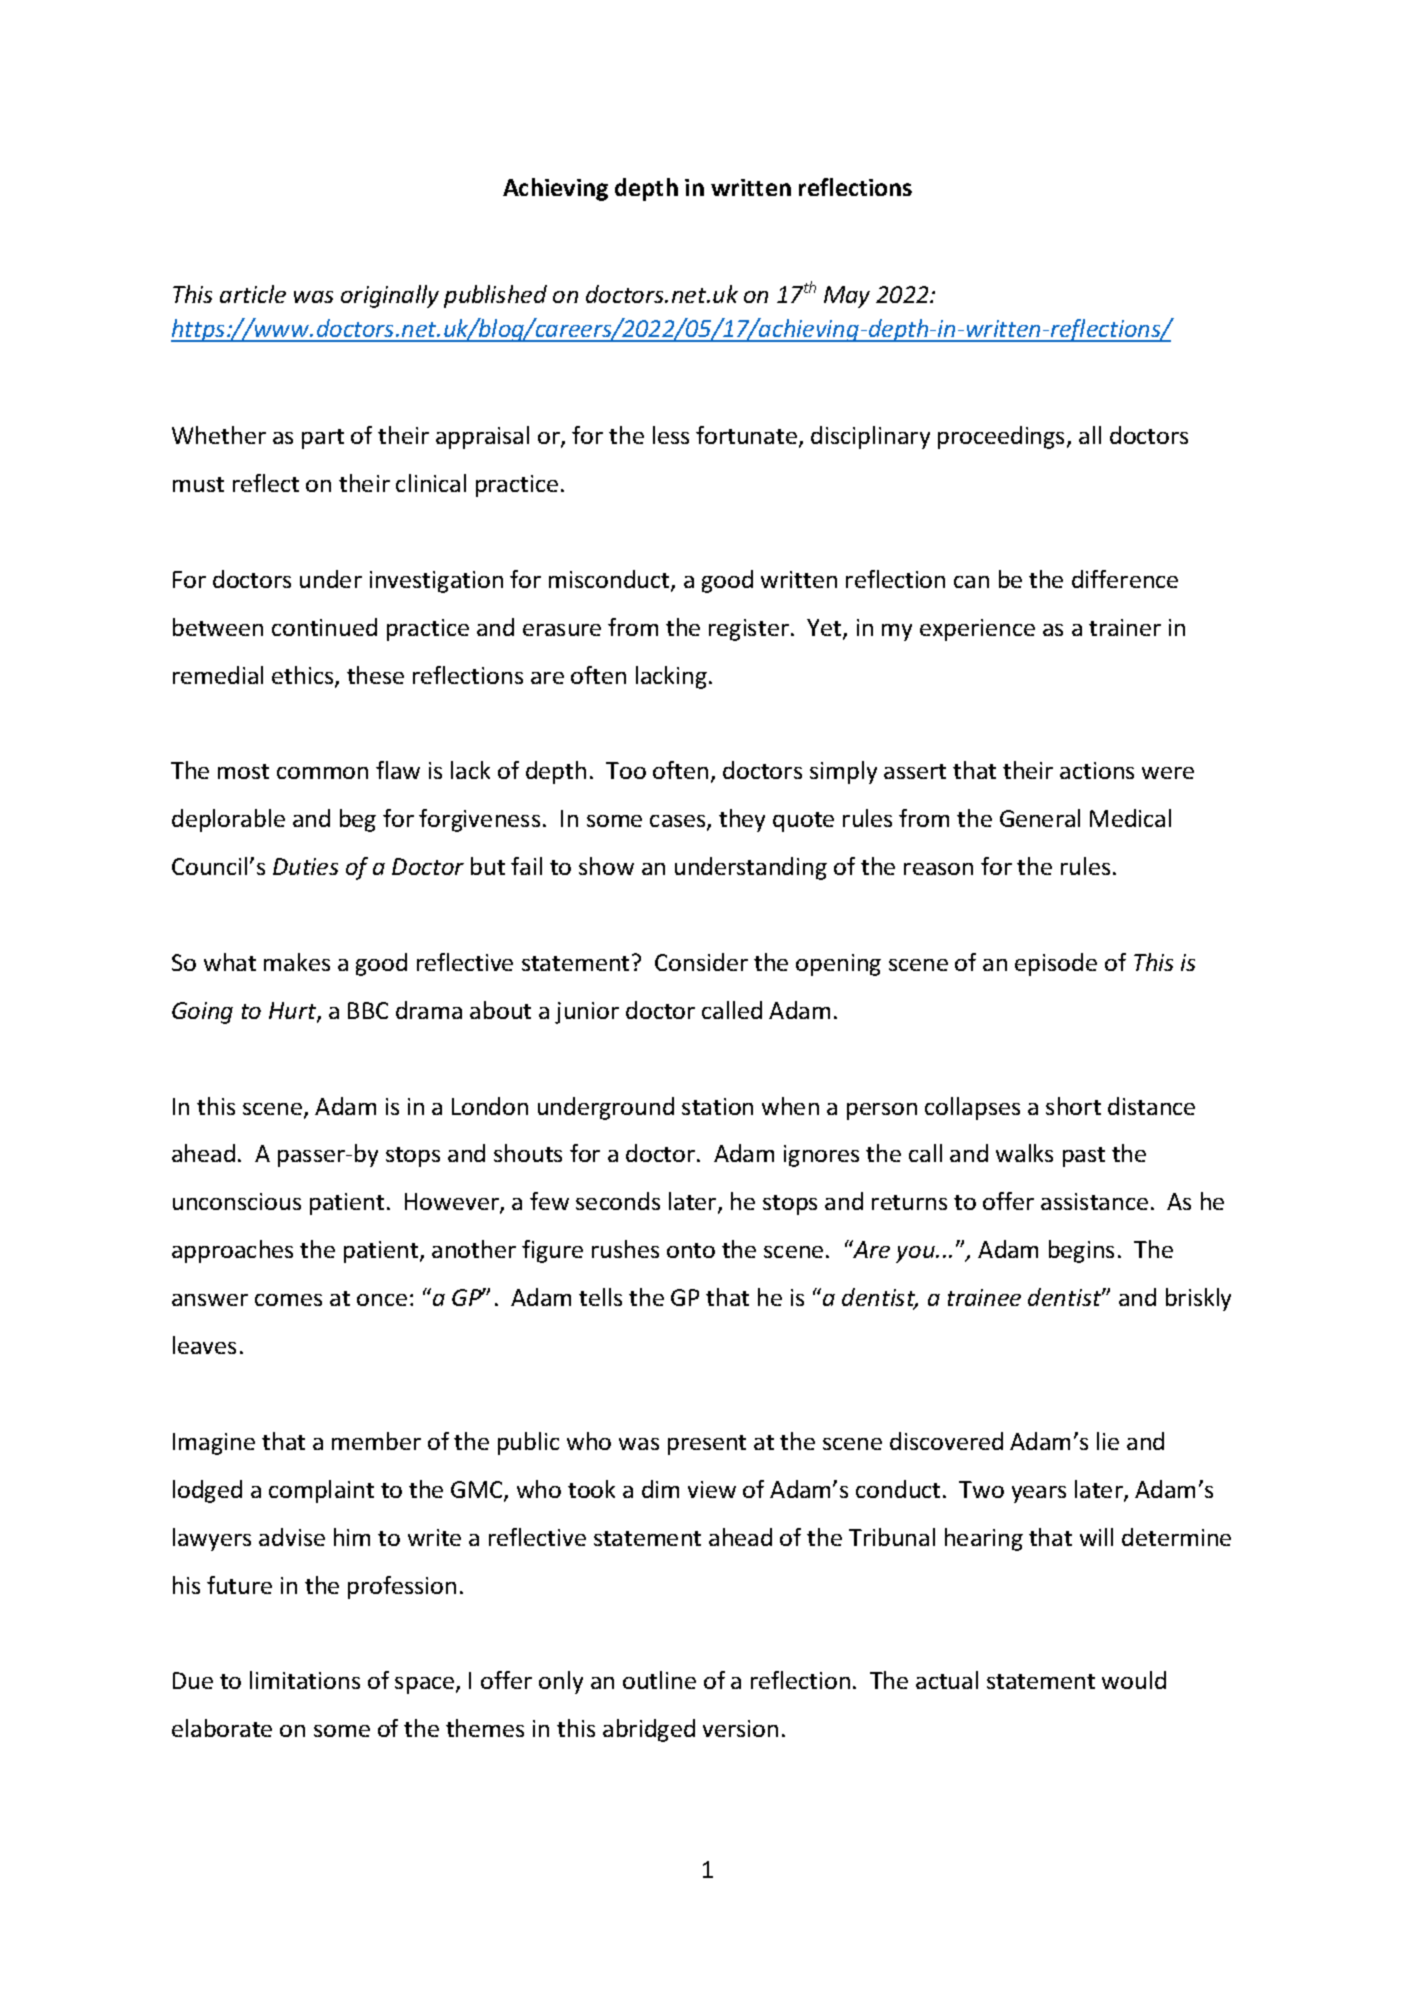 Image resolution: width=1416 pixels, height=2002 pixels. Describe the element at coordinates (253, 294) in the screenshot. I see `article` at that location.
